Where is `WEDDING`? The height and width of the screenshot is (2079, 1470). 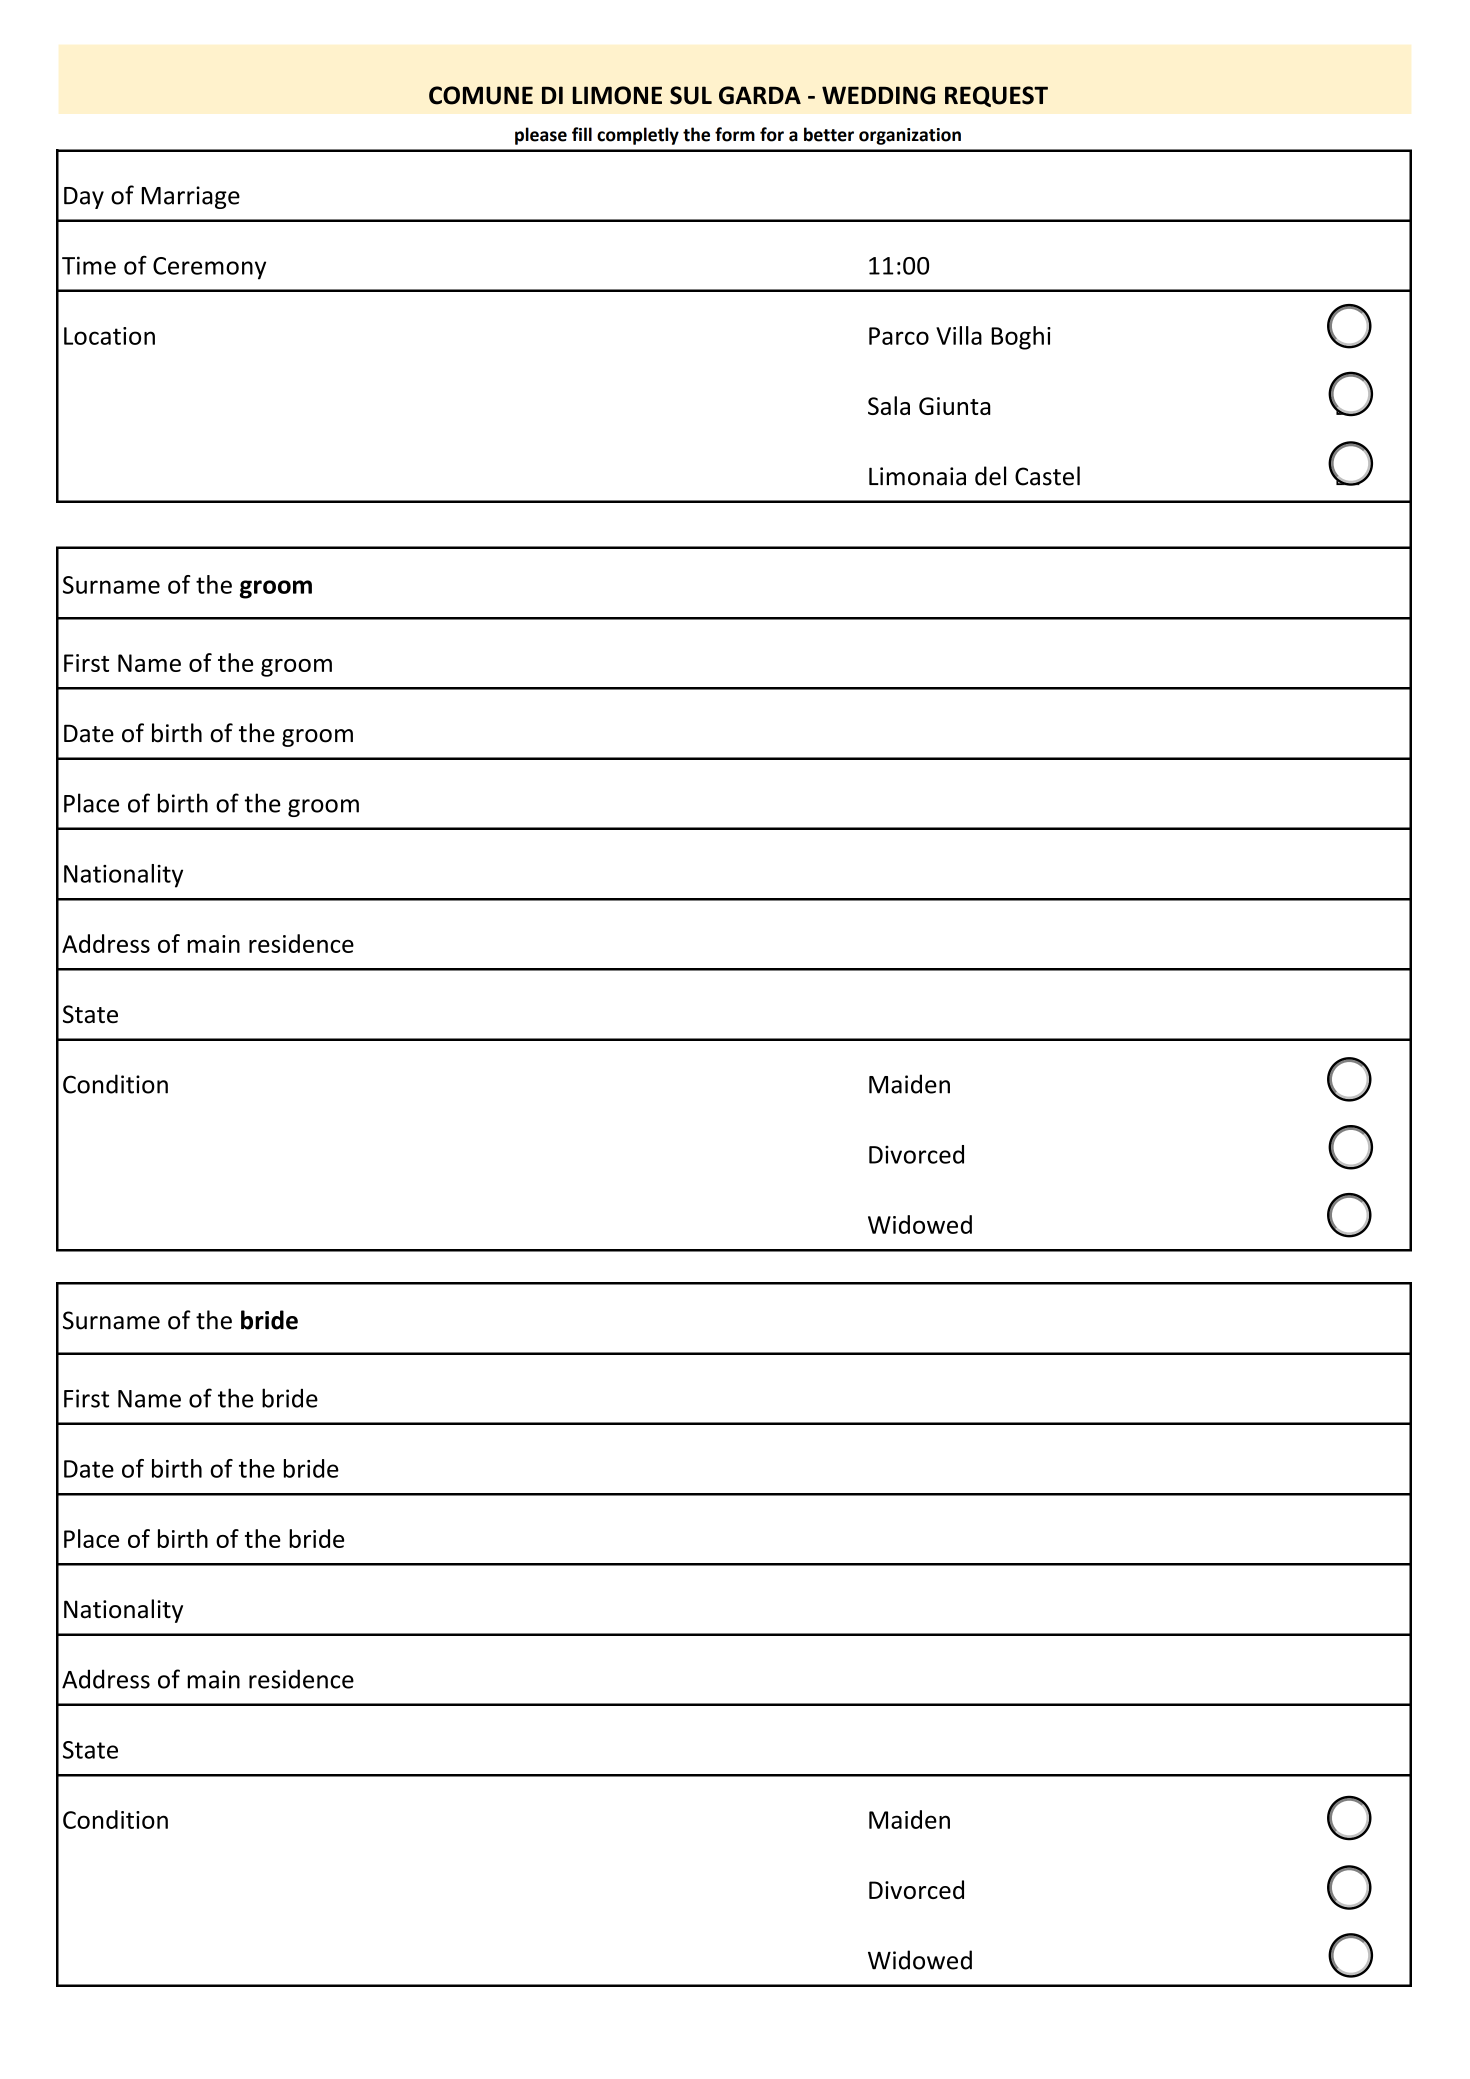
WEDDING is located at coordinates (878, 95).
